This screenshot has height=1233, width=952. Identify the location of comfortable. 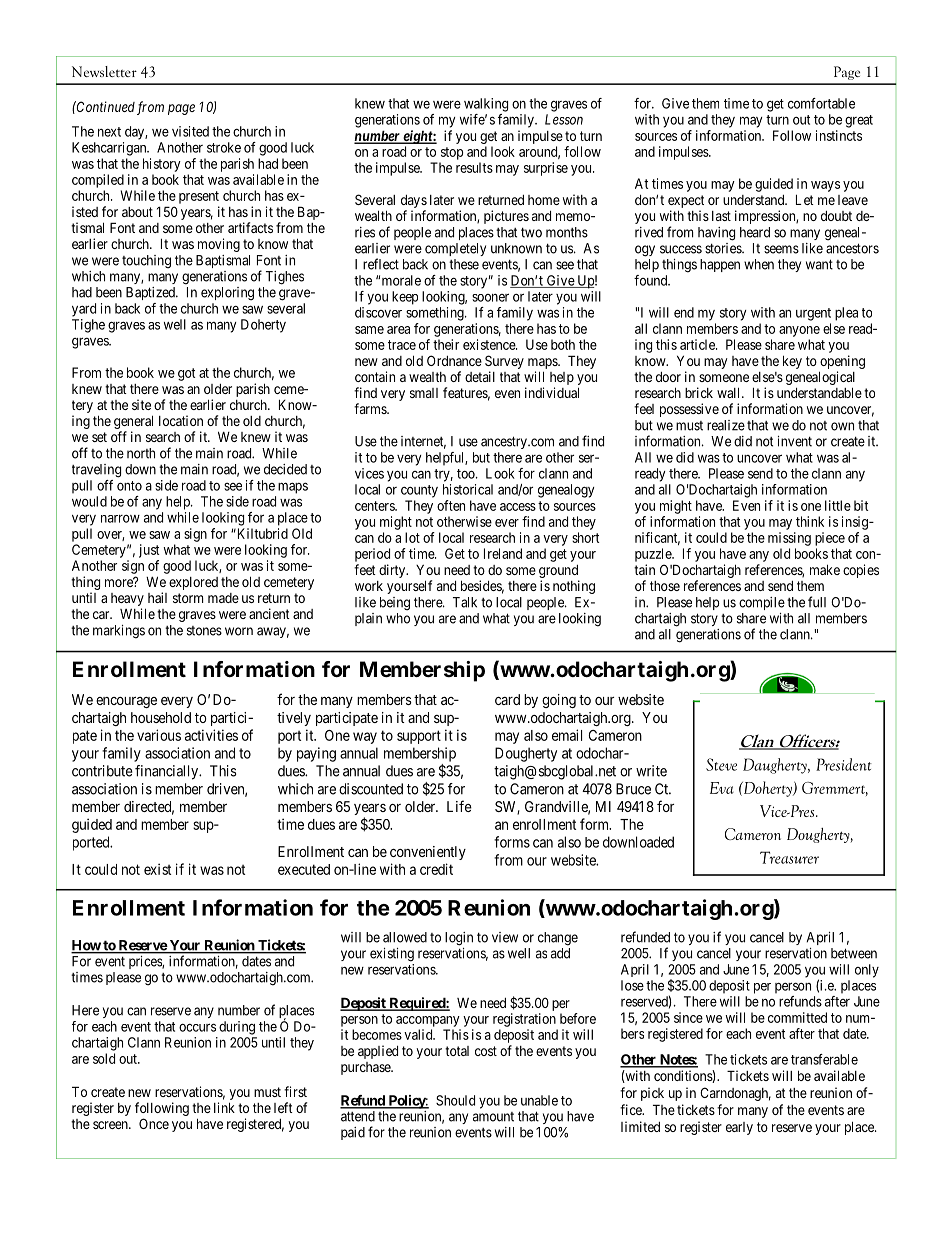
(821, 103).
